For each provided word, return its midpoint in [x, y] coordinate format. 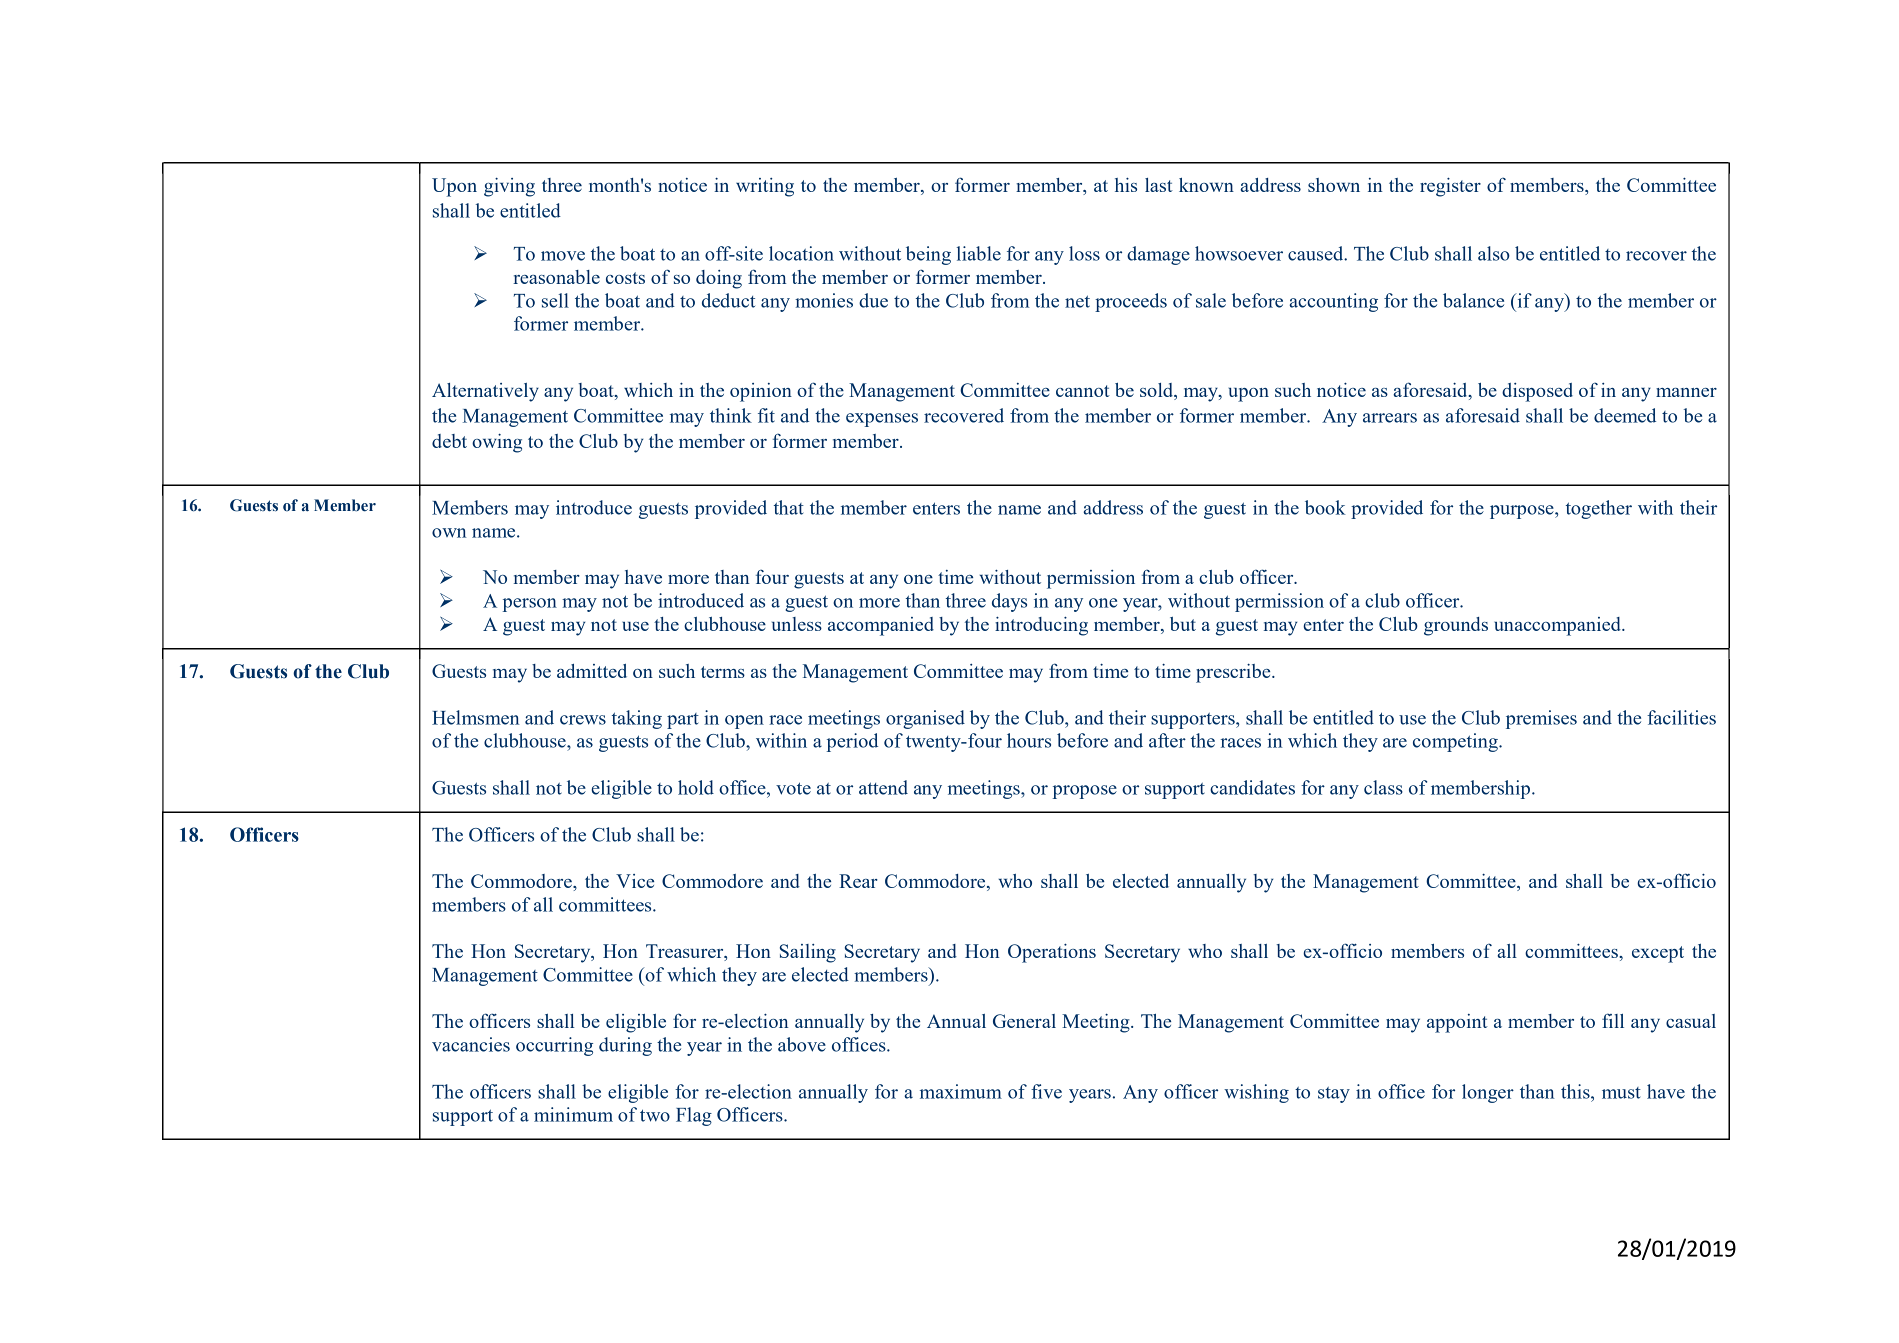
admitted [592, 671]
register [1450, 187]
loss [1084, 253]
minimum [573, 1114]
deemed [1625, 415]
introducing [1041, 626]
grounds [1456, 626]
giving [509, 187]
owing [497, 443]
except [1658, 954]
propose [1084, 792]
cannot [1083, 391]
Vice [635, 881]
